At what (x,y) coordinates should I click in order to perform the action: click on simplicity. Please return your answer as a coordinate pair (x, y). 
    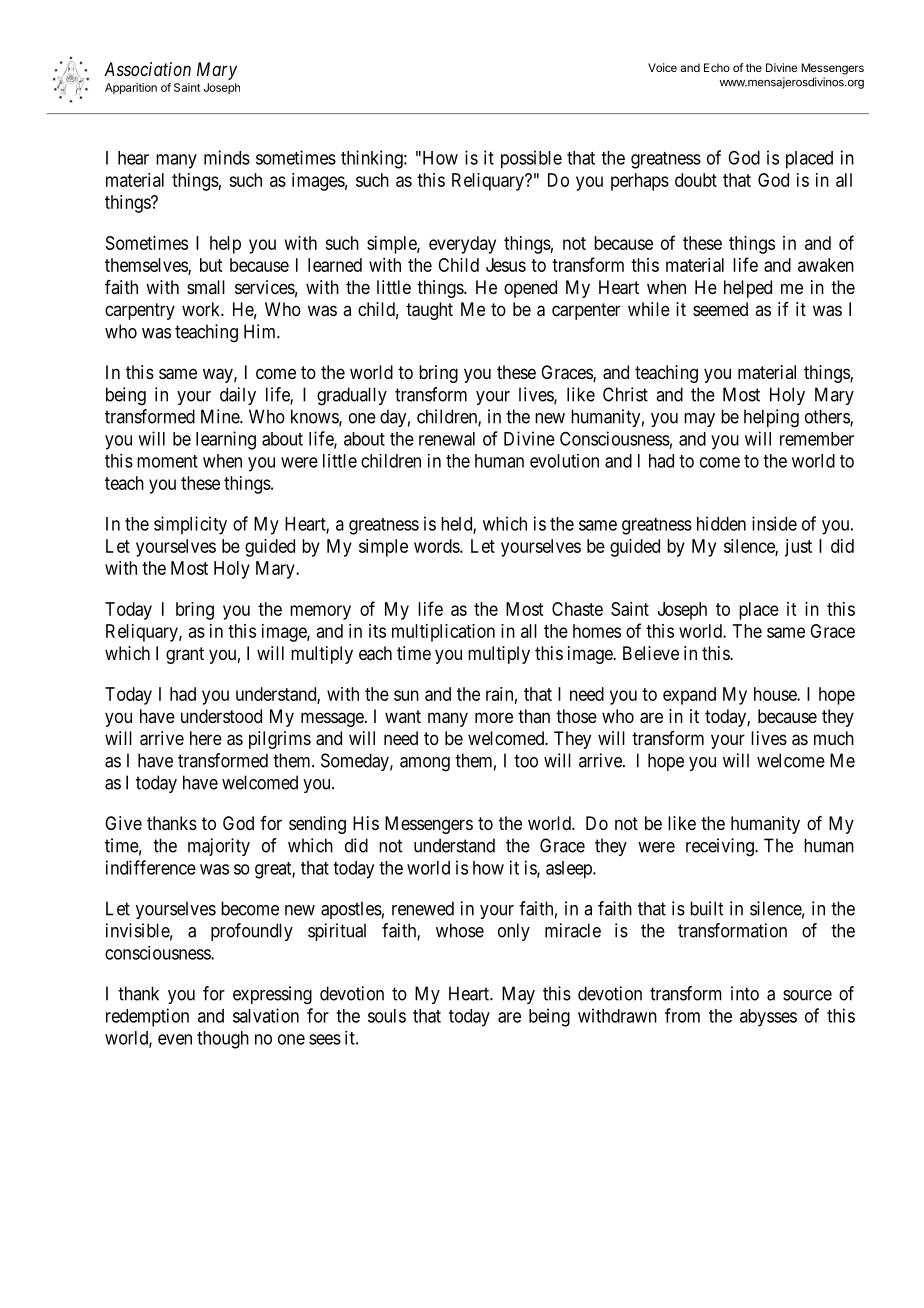
    Looking at the image, I should click on (190, 525).
